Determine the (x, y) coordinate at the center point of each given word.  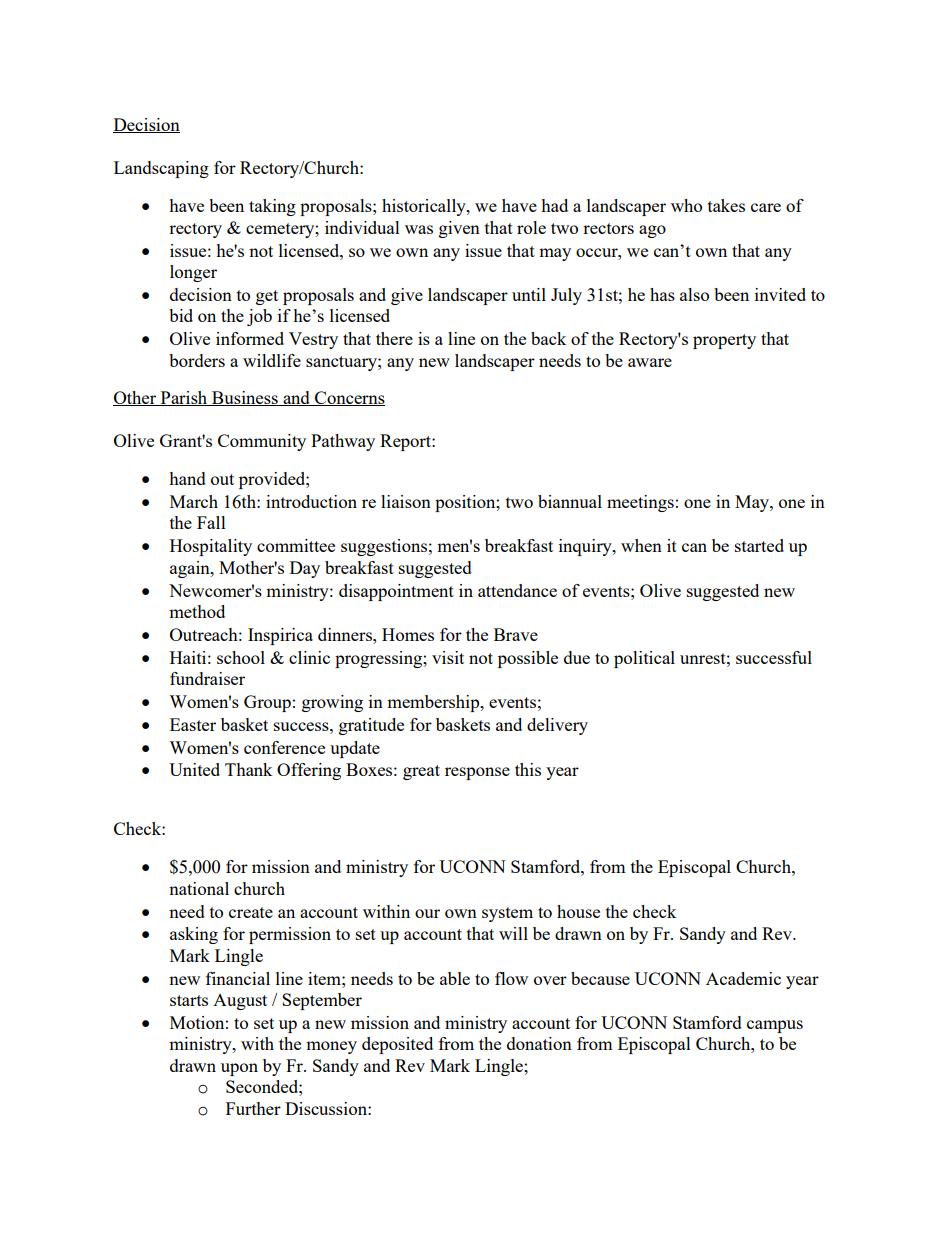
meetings (640, 503)
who (686, 205)
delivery (557, 726)
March (194, 501)
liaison (406, 501)
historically (425, 207)
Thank (249, 769)
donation (539, 1043)
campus (775, 1026)
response (477, 773)
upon (239, 1069)
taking (272, 207)
